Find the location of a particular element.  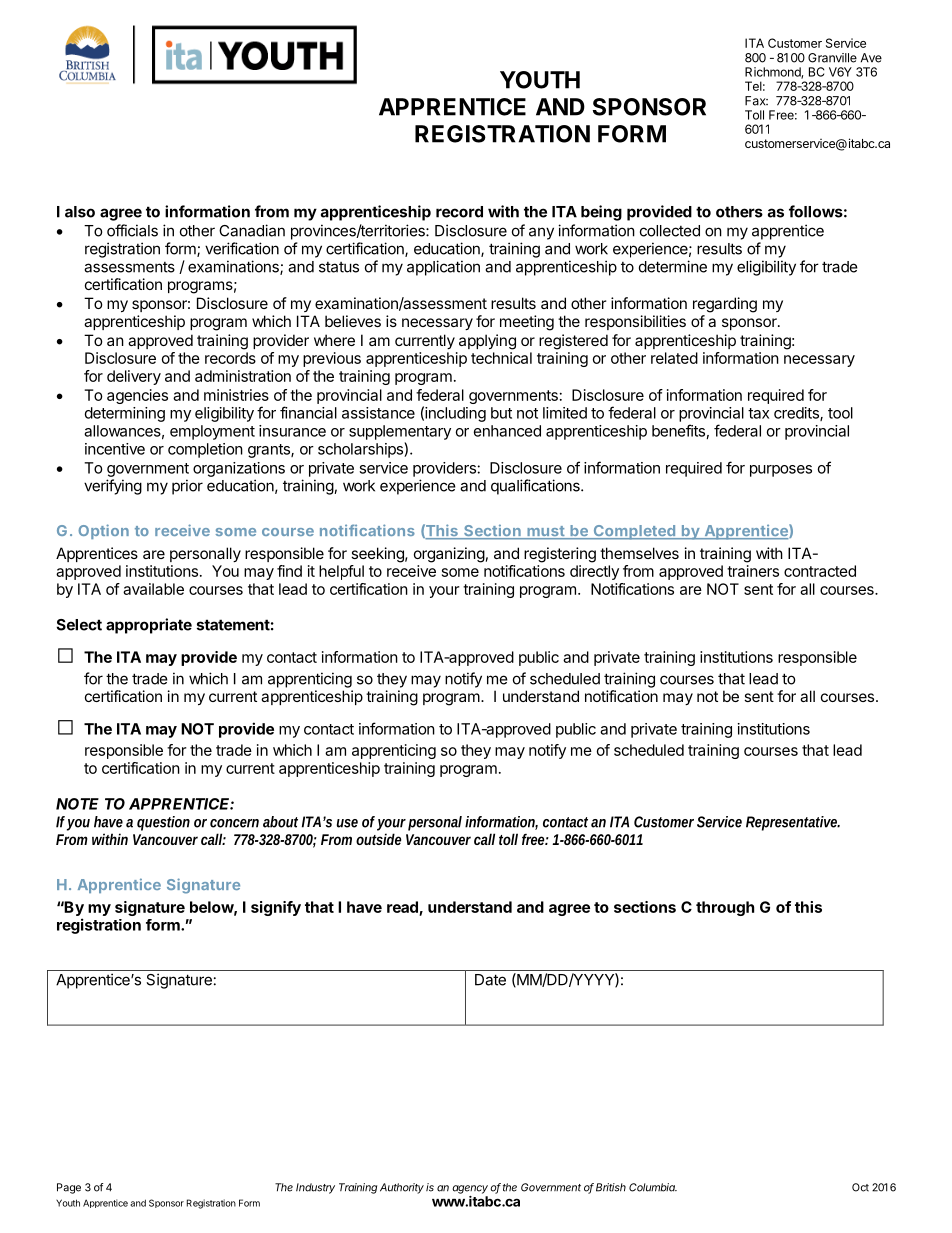

organizing is located at coordinates (449, 555).
